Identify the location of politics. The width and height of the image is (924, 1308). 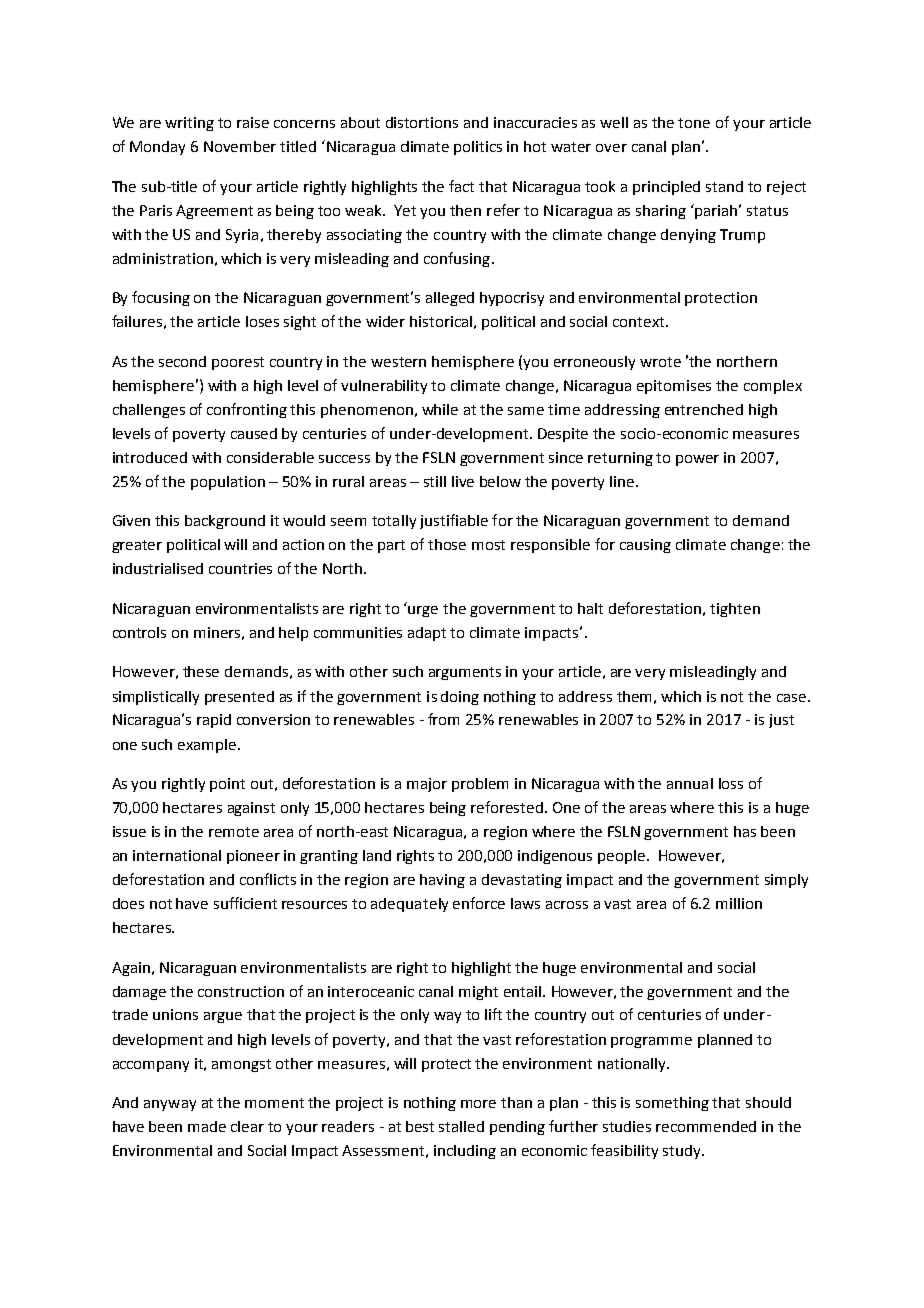
(478, 148).
